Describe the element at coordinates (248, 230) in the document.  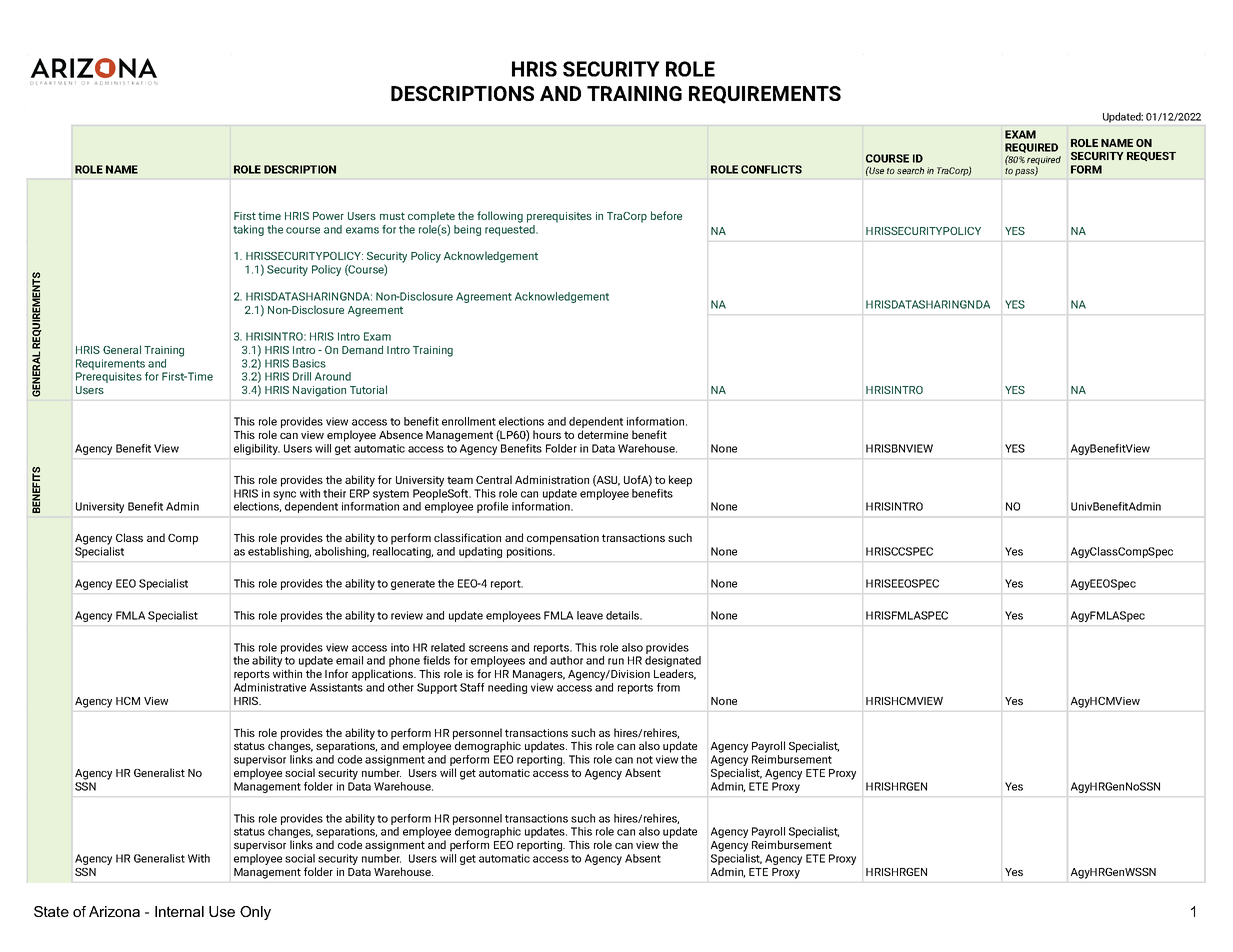
I see `taking` at that location.
